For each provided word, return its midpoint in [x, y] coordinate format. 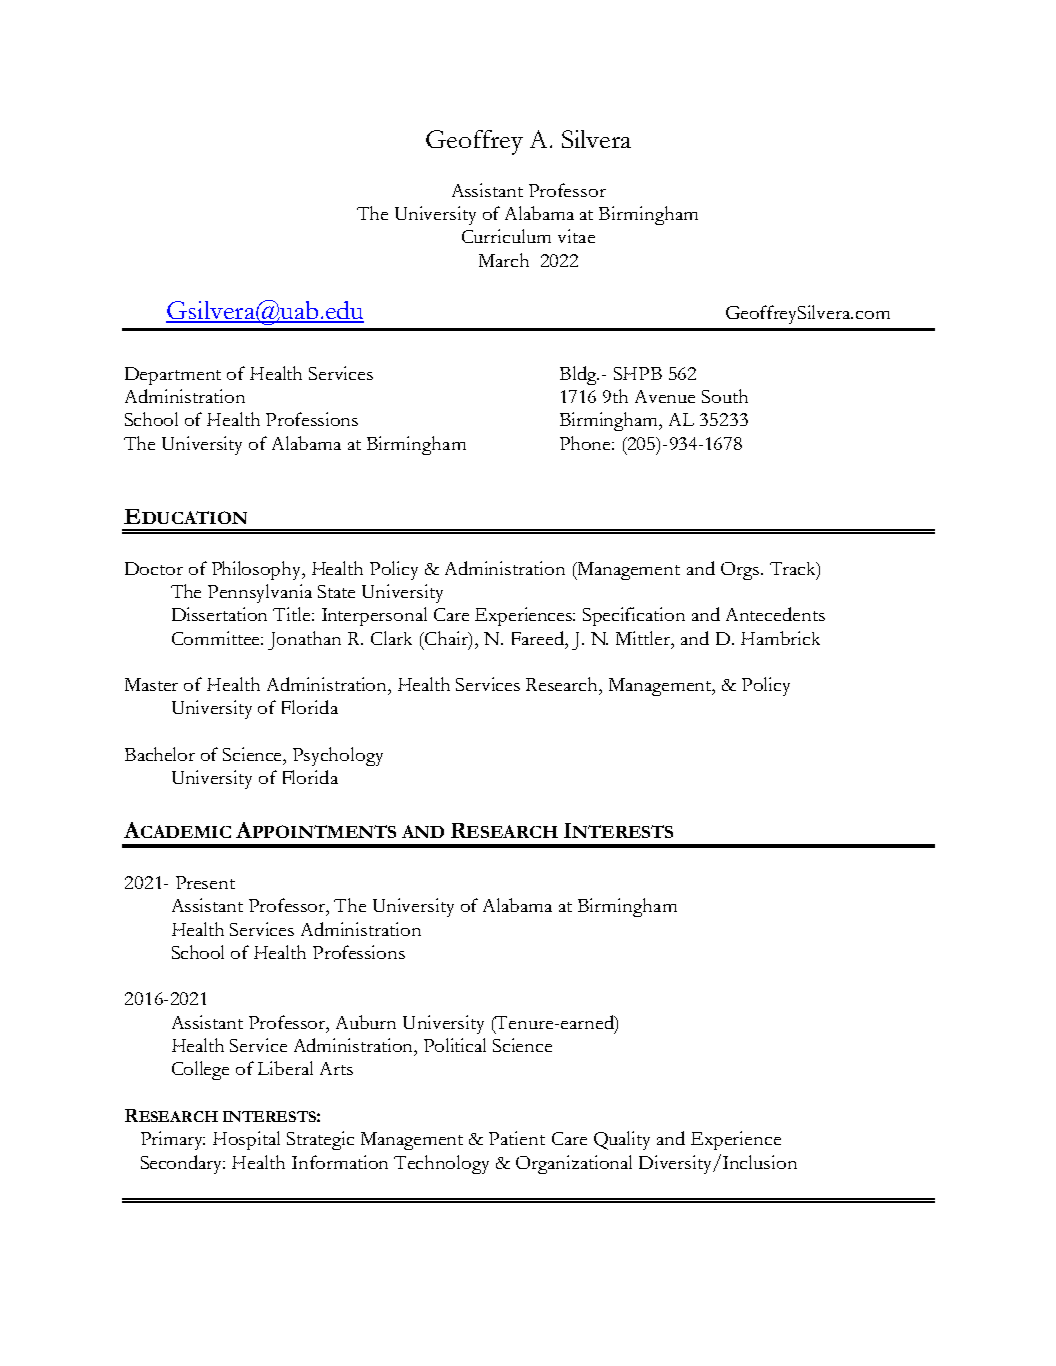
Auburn [366, 1022]
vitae [576, 236]
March [504, 260]
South [725, 396]
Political [455, 1045]
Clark [391, 638]
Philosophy [258, 570]
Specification [634, 616]
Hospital [246, 1140]
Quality [622, 1140]
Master [151, 684]
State [336, 591]
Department [173, 376]
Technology [441, 1164]
